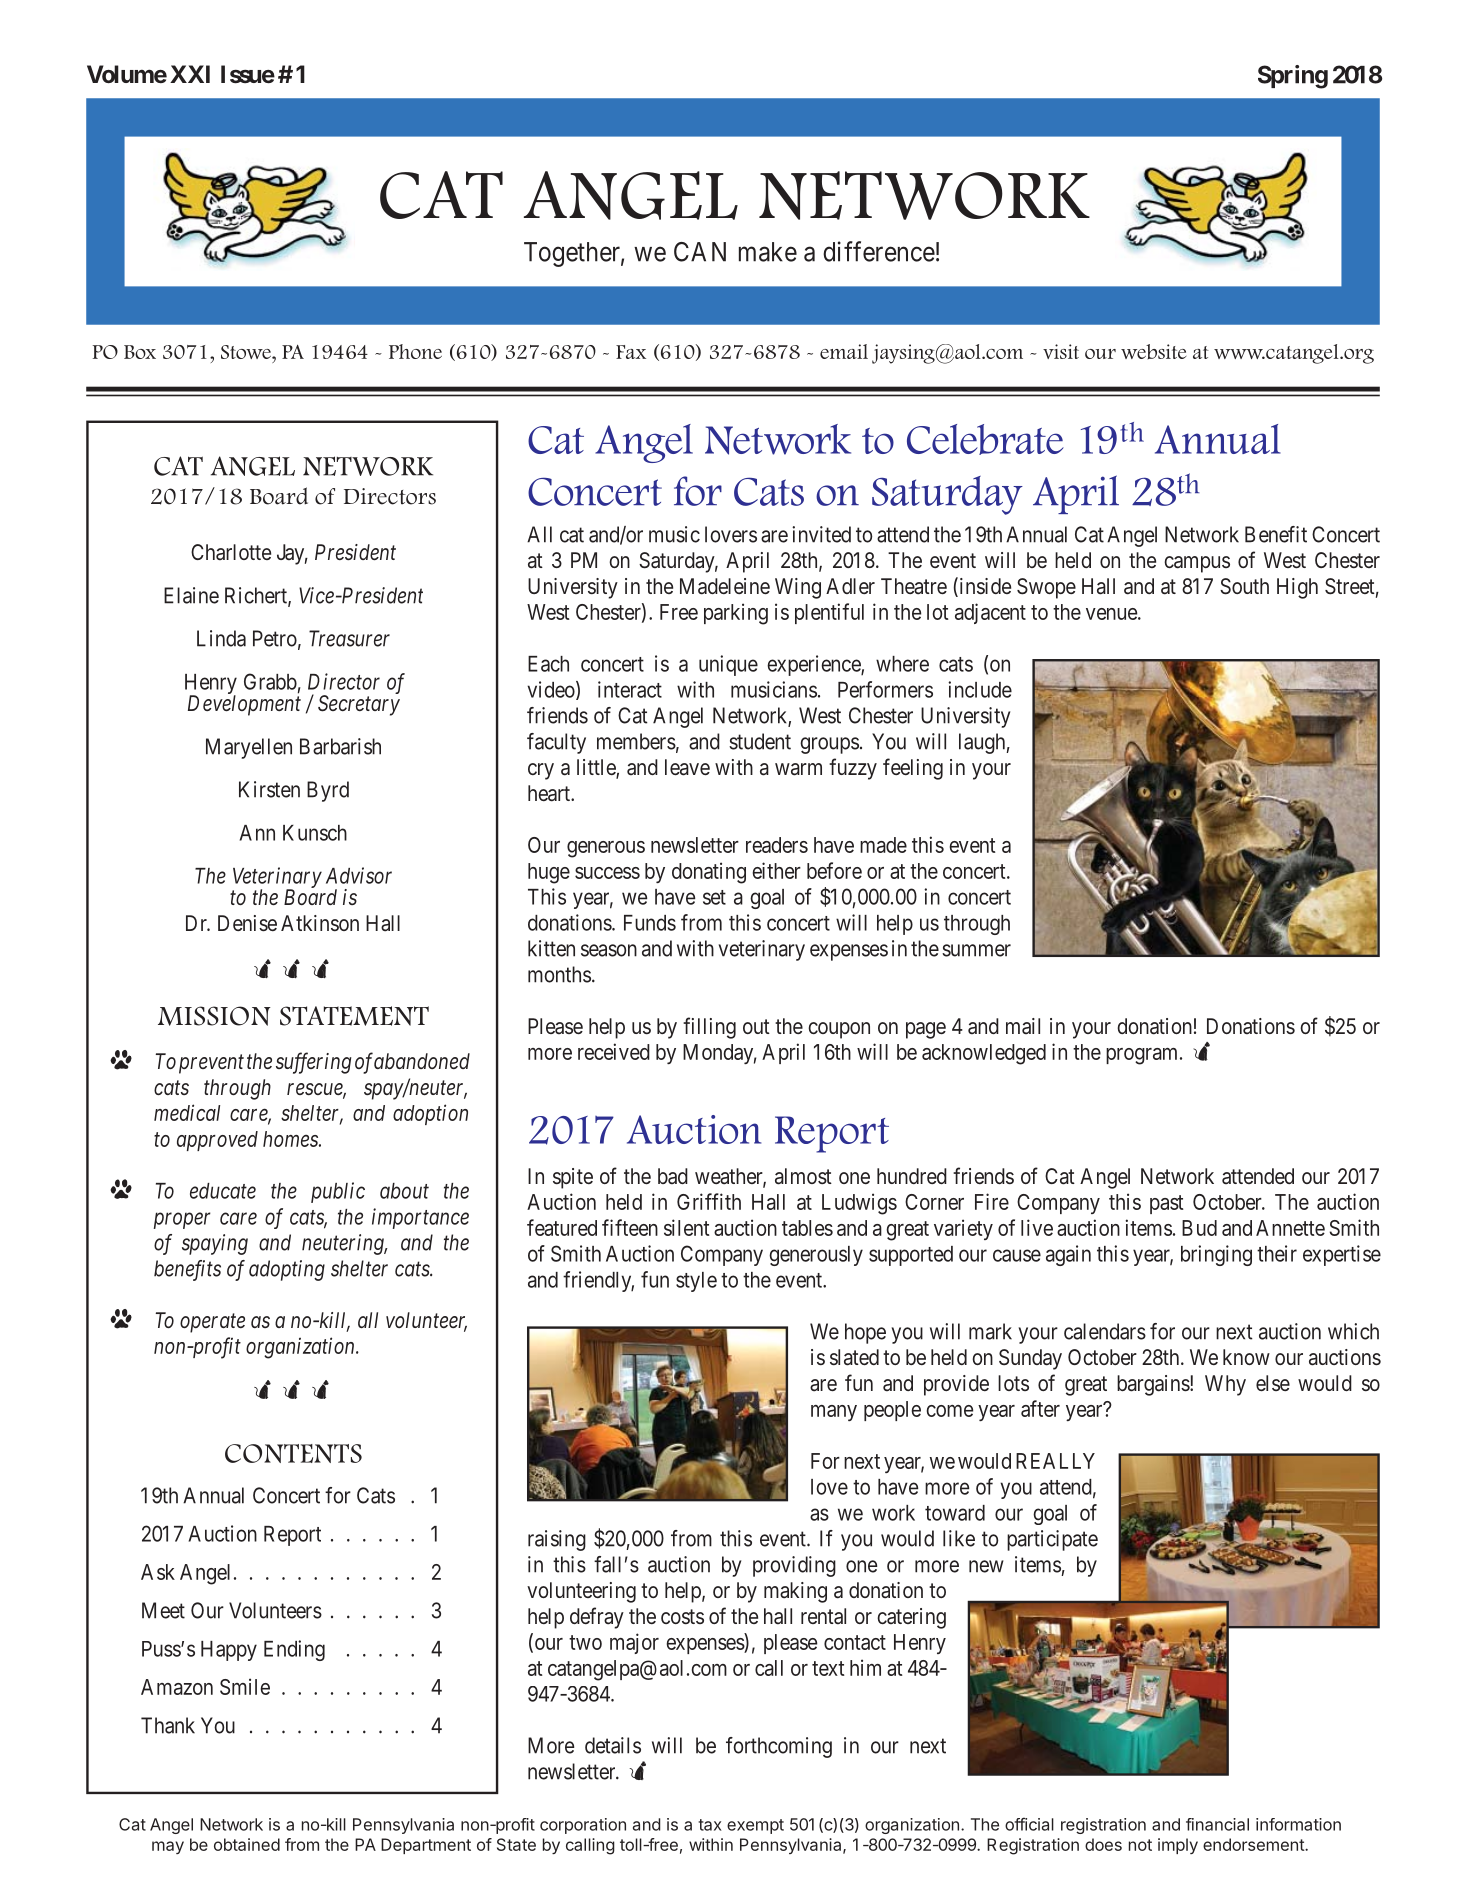 The height and width of the document is (1898, 1466). What do you see at coordinates (247, 1844) in the document?
I see `obtained` at bounding box center [247, 1844].
